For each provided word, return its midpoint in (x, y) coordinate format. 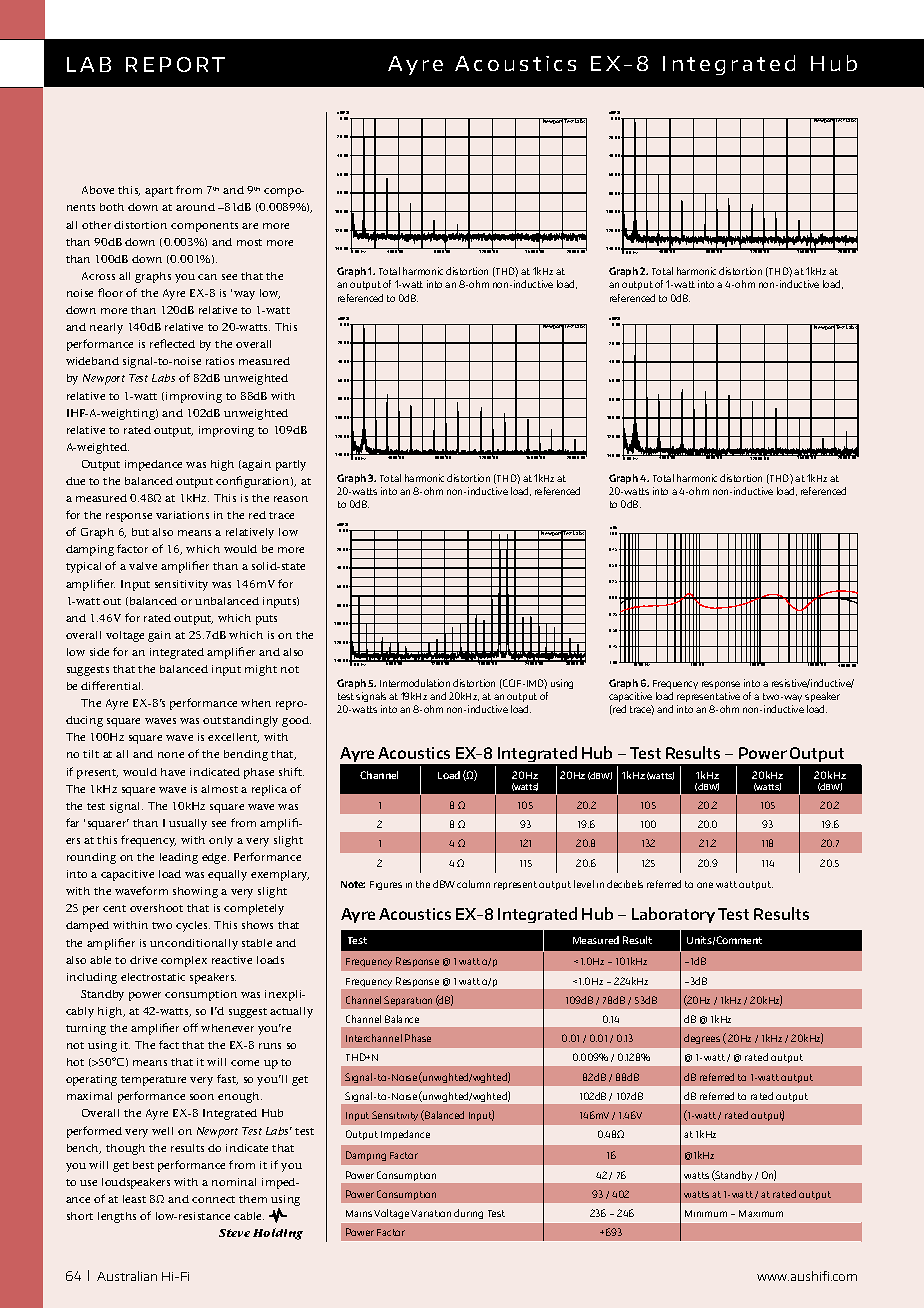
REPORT (175, 64)
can (207, 277)
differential (112, 685)
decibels (625, 884)
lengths (117, 1217)
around (195, 207)
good (296, 721)
